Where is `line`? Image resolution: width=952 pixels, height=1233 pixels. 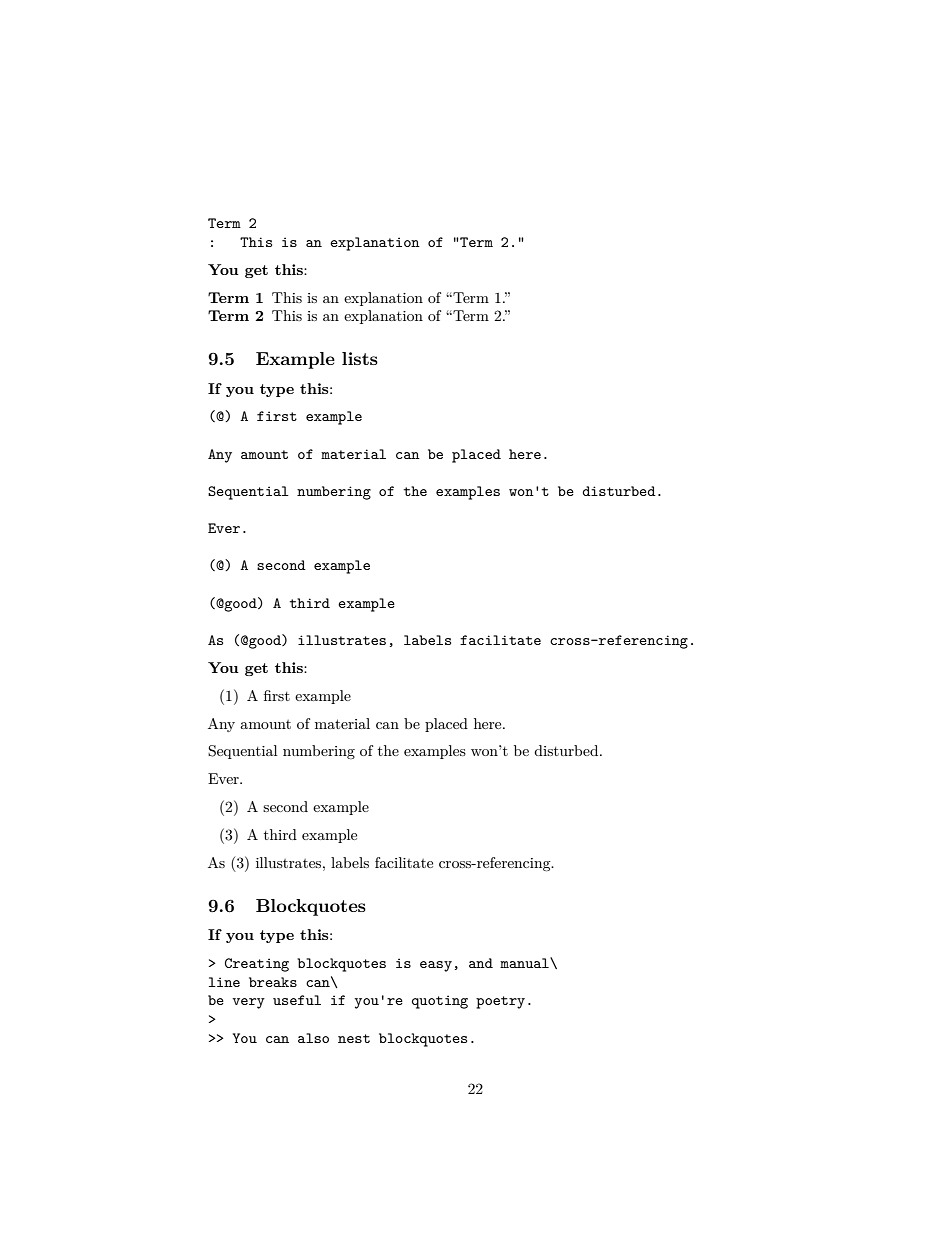 line is located at coordinates (224, 982).
